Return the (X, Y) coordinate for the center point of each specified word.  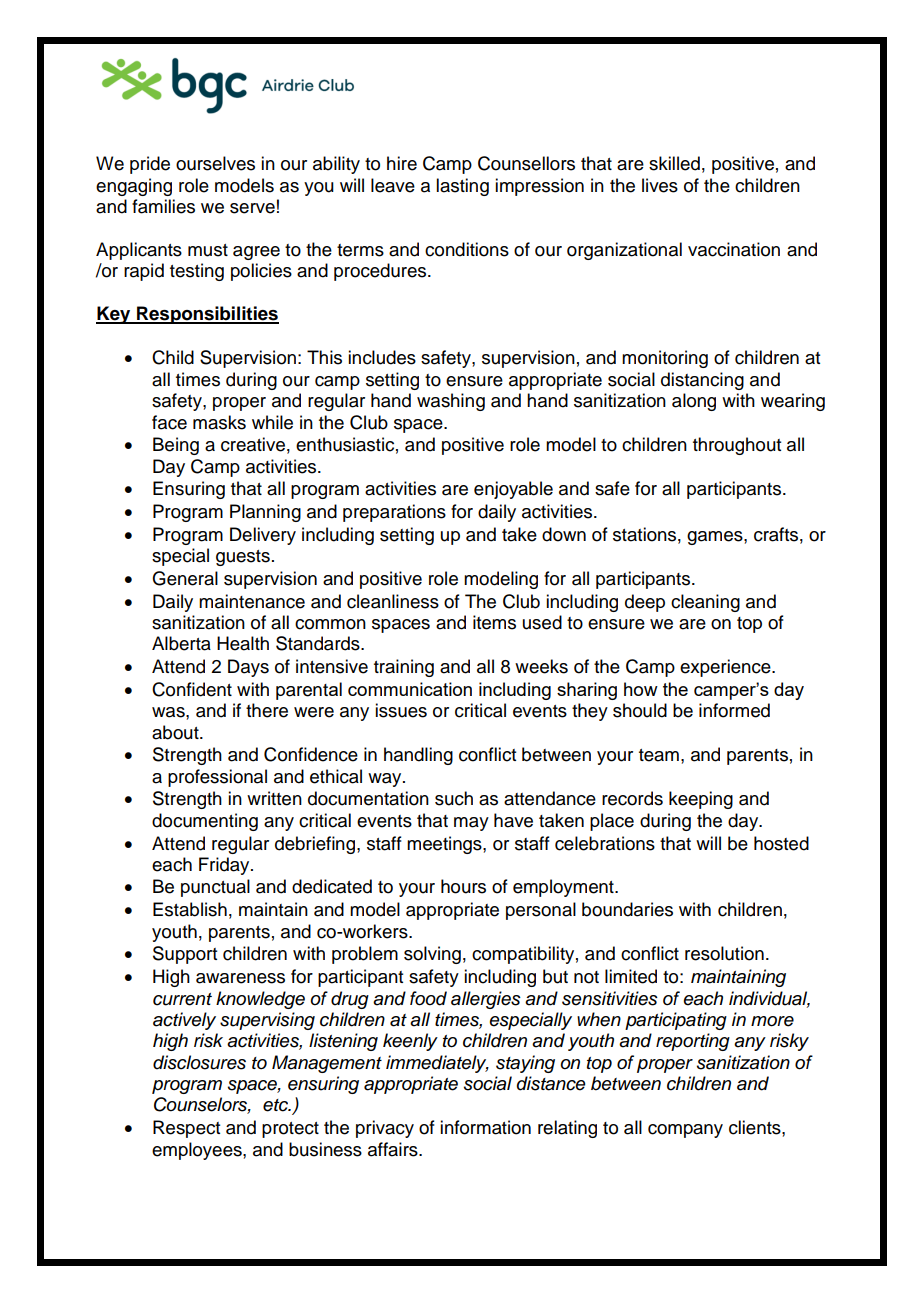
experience (726, 668)
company (685, 1131)
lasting (462, 187)
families (163, 206)
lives (660, 185)
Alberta (181, 643)
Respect (186, 1129)
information (485, 1127)
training (404, 668)
